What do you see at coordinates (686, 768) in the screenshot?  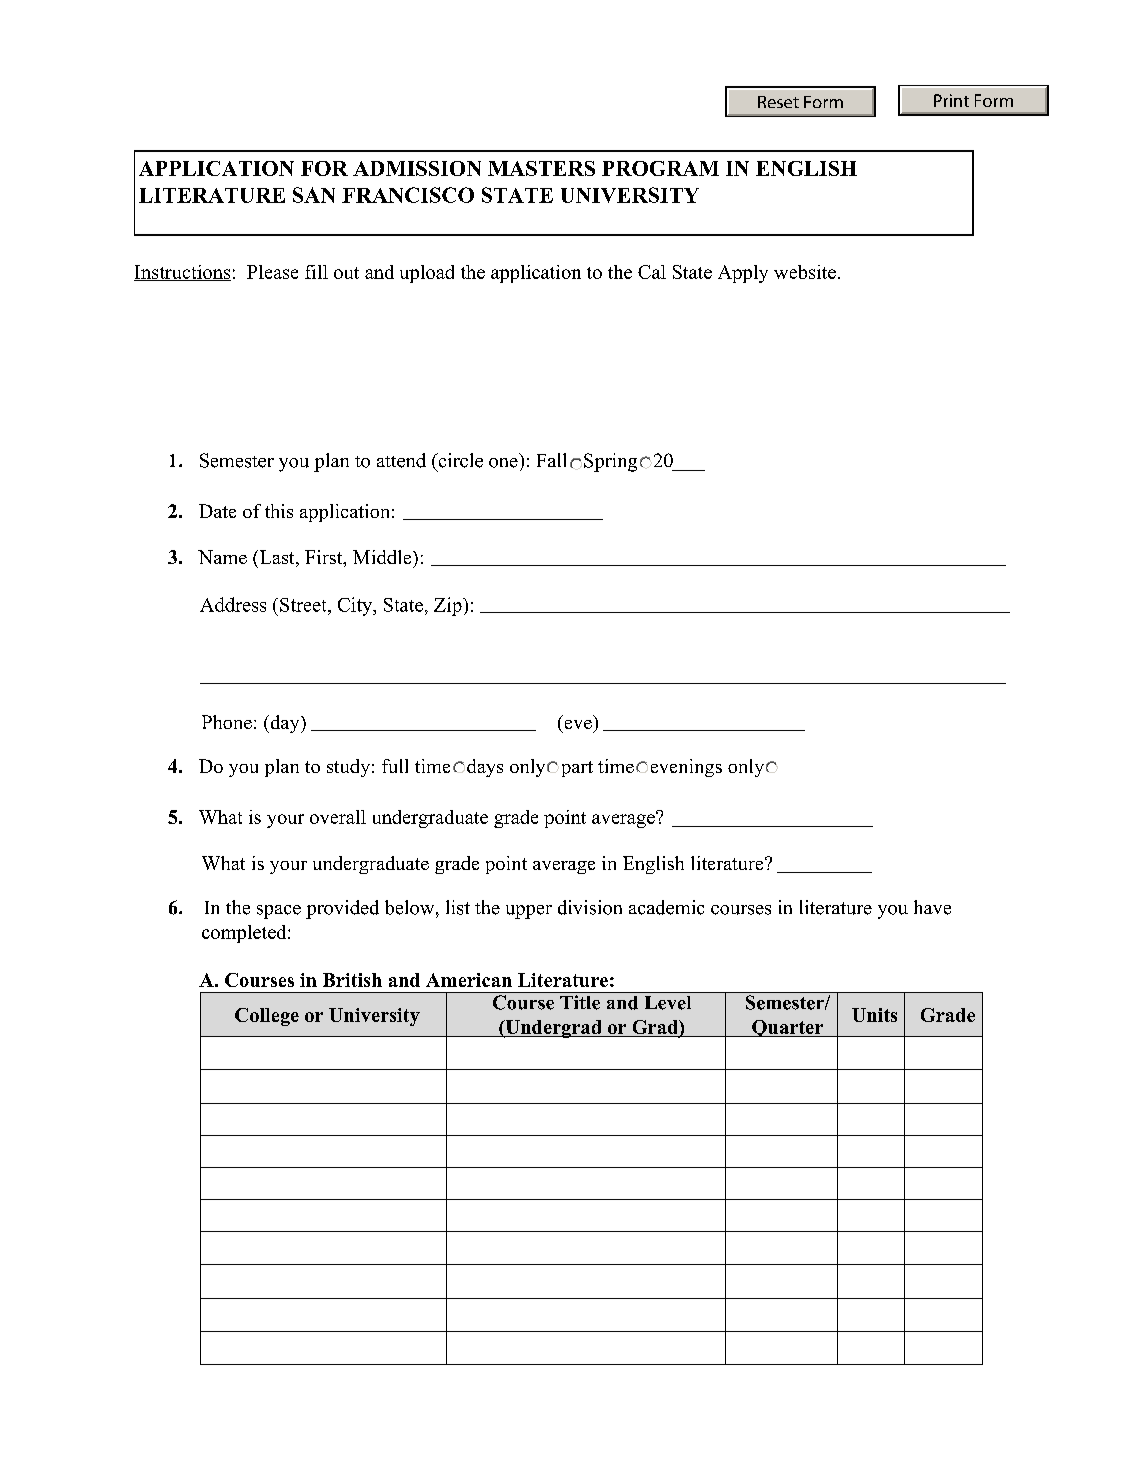 I see `evenings` at bounding box center [686, 768].
